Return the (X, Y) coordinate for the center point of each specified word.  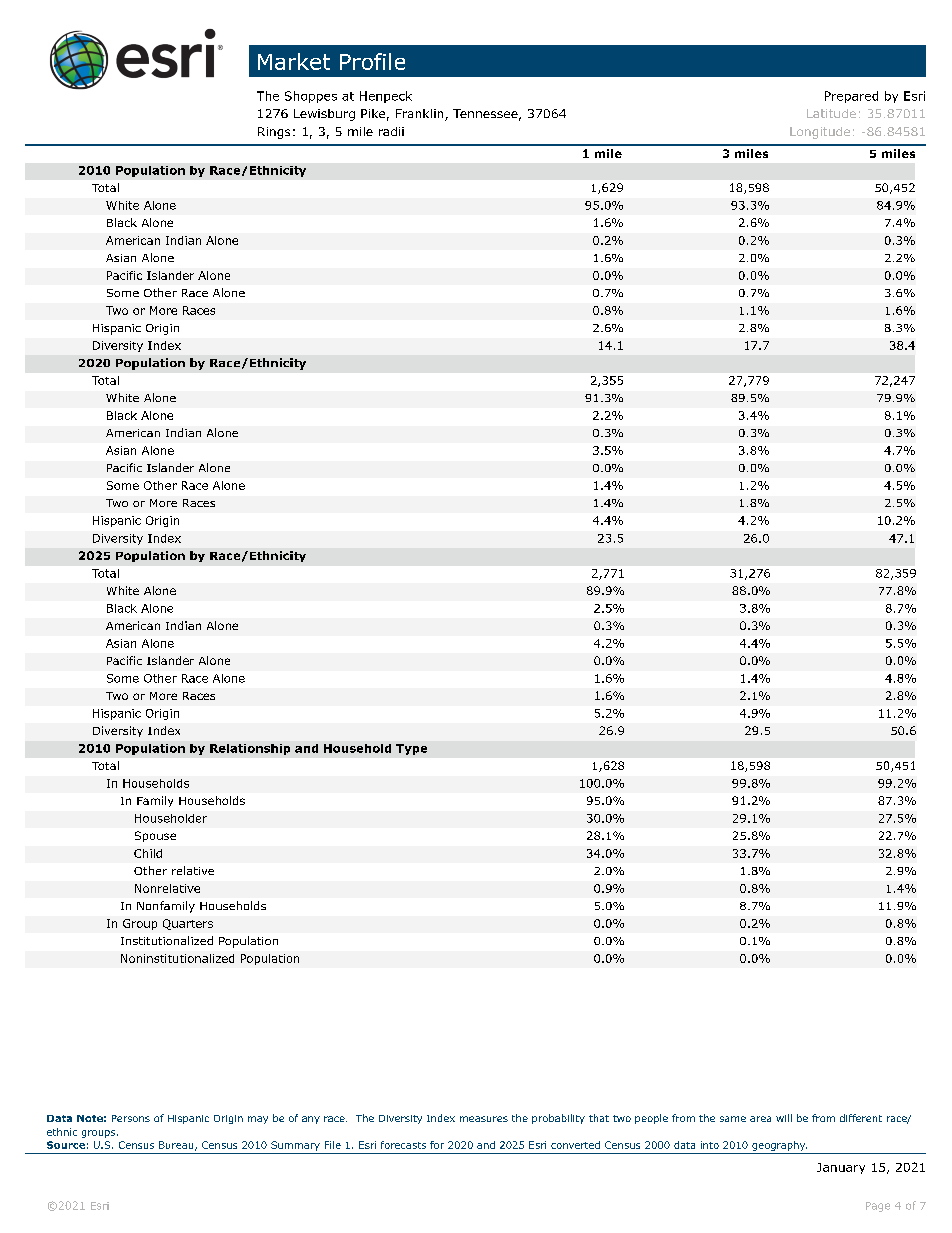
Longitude (820, 133)
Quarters (188, 924)
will (784, 1118)
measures (484, 1119)
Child (148, 853)
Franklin (421, 115)
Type (411, 749)
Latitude (831, 113)
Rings (274, 133)
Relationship (250, 749)
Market (294, 61)
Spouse (155, 836)
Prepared (851, 97)
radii (391, 131)
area (760, 1119)
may (258, 1120)
